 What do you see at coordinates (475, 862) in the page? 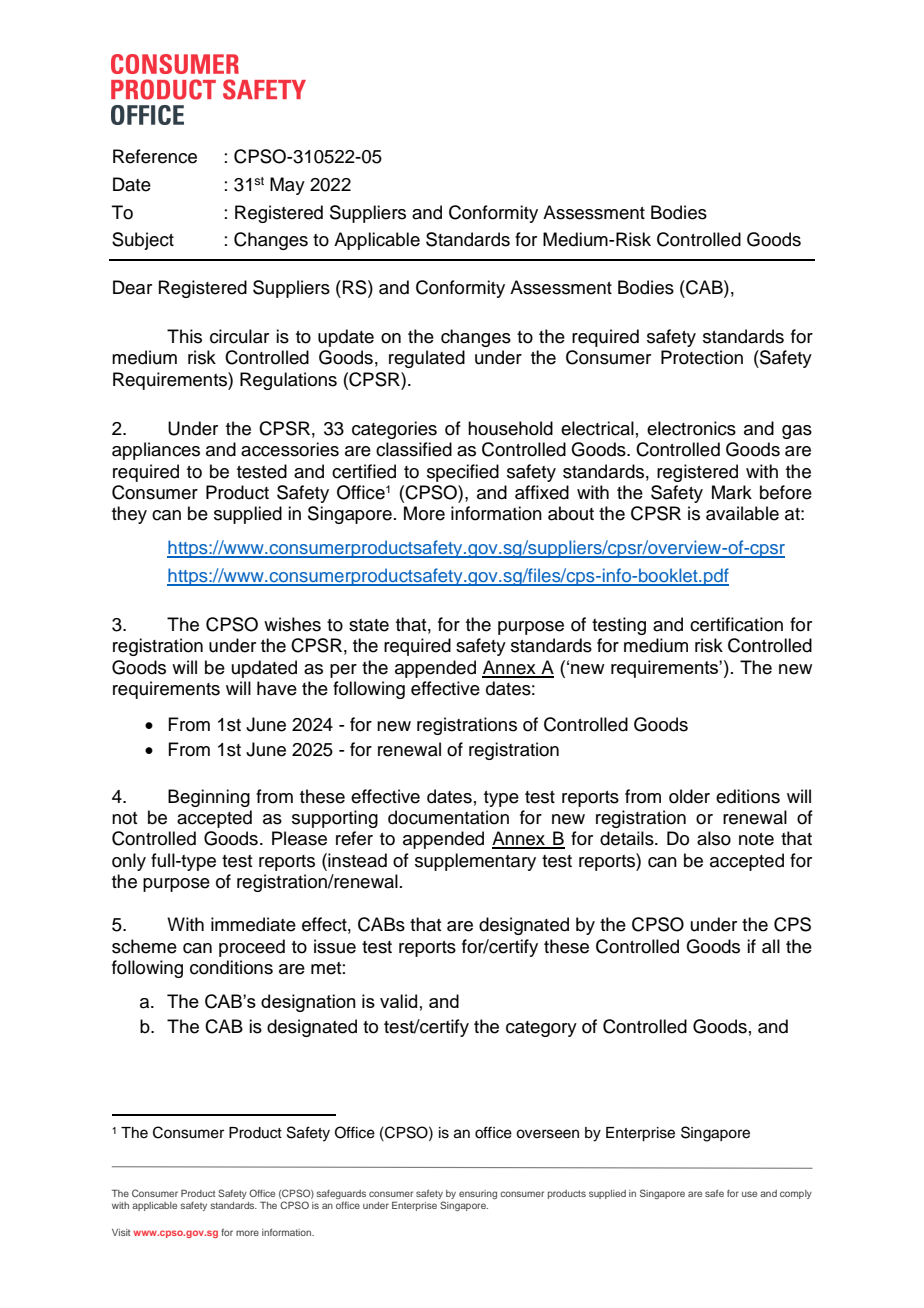
I see `supplementary` at bounding box center [475, 862].
